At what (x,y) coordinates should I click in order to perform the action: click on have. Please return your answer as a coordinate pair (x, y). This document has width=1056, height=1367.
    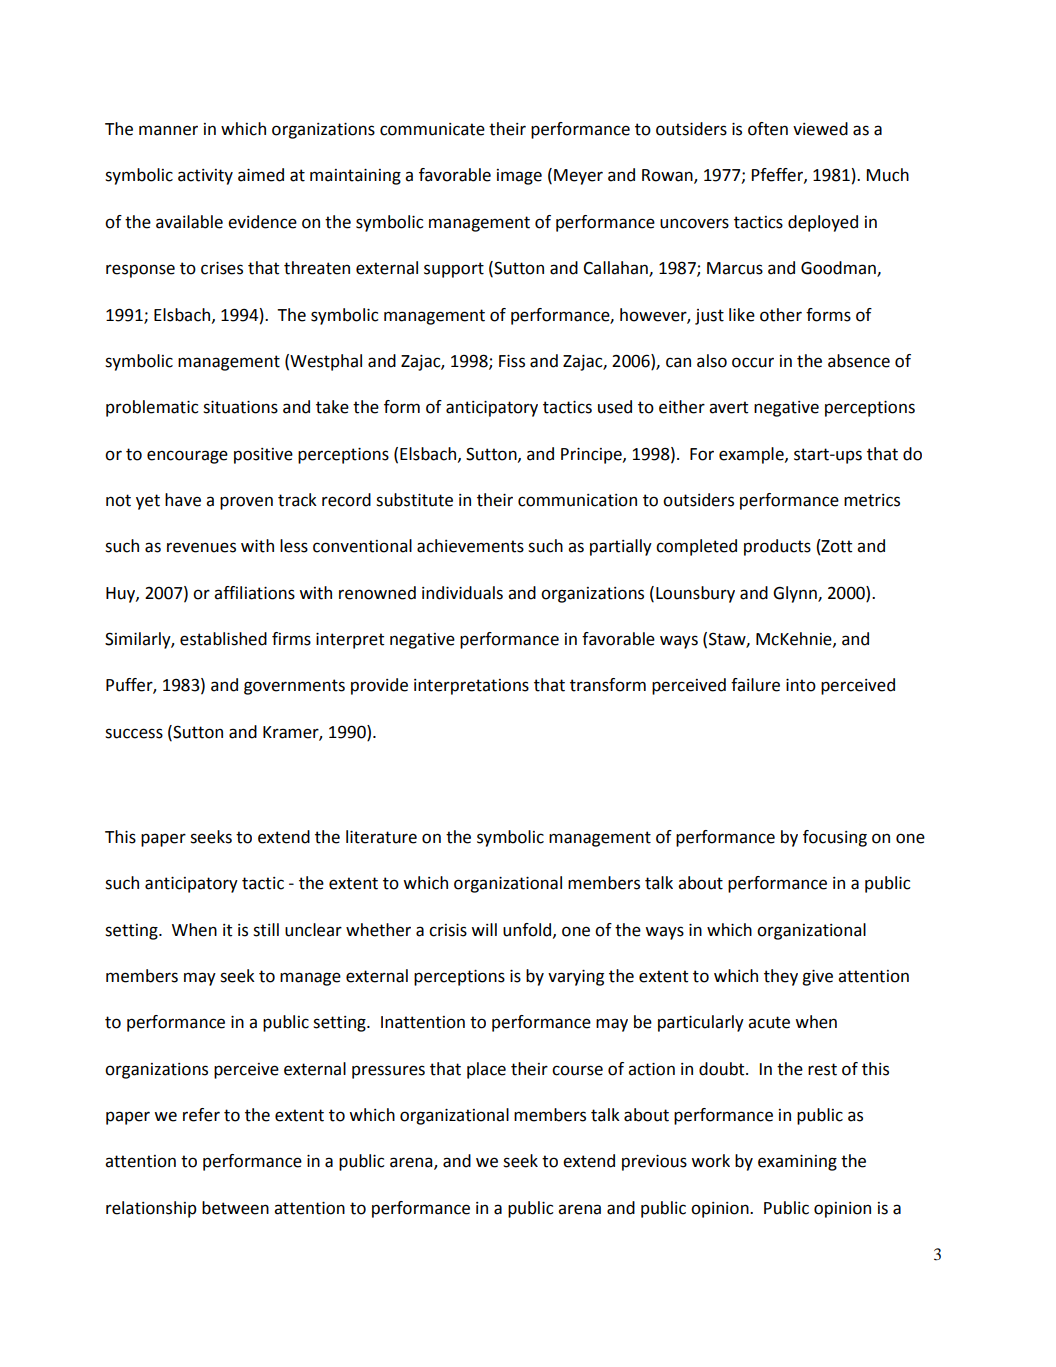
    Looking at the image, I should click on (183, 500).
